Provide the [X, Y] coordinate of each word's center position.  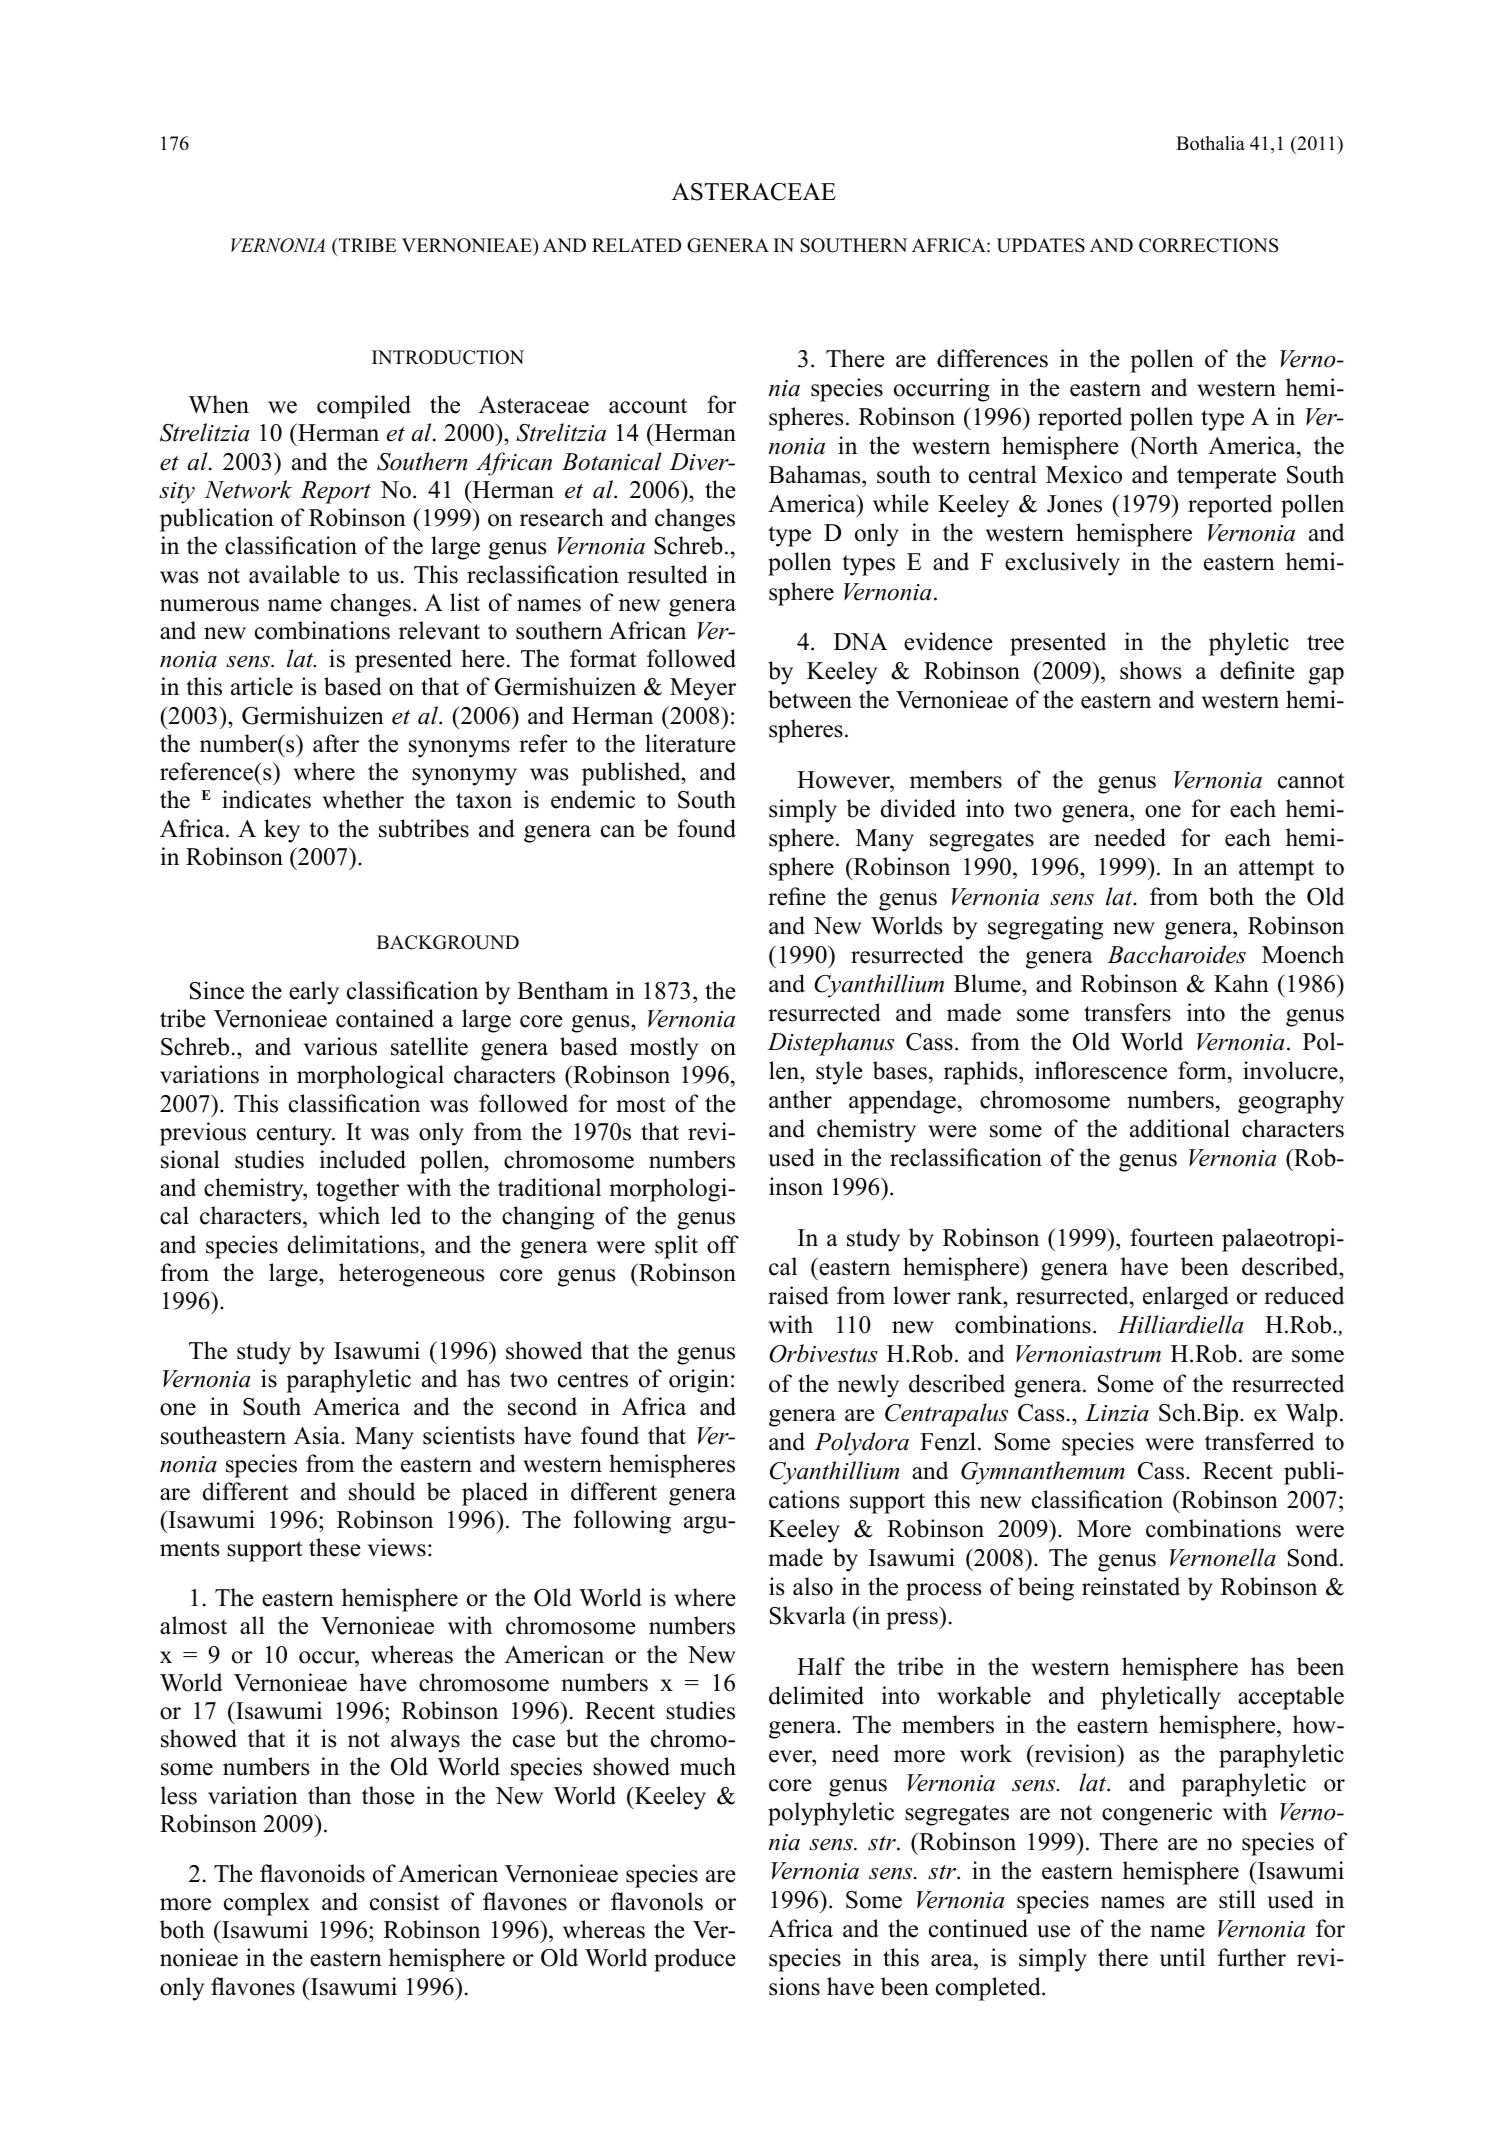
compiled [364, 407]
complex [267, 1904]
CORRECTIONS [1208, 245]
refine [797, 896]
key [282, 831]
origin [699, 1381]
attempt [1276, 870]
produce [695, 1960]
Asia [318, 1435]
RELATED [636, 245]
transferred [1259, 1441]
